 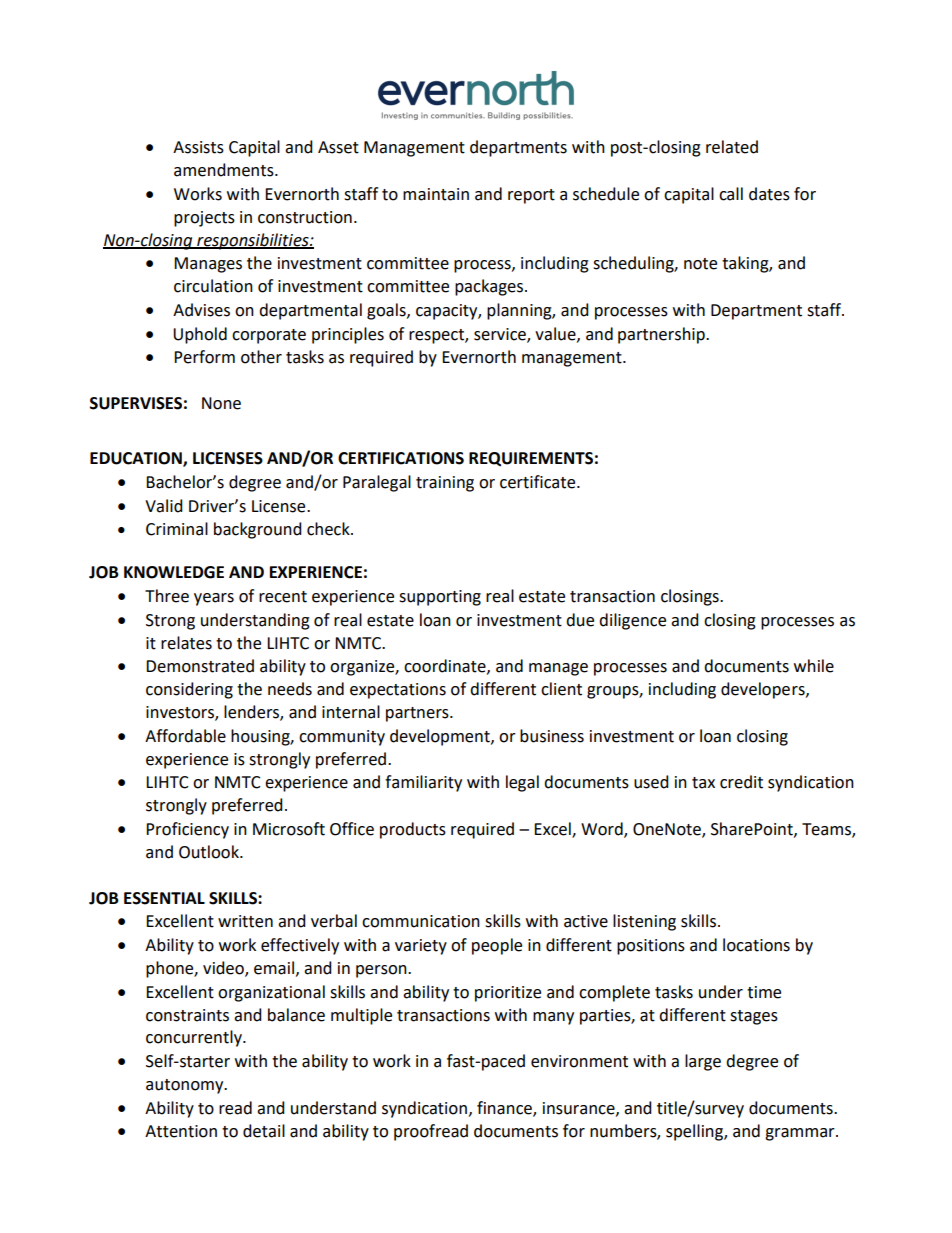 What do you see at coordinates (186, 643) in the page?
I see `relates` at bounding box center [186, 643].
